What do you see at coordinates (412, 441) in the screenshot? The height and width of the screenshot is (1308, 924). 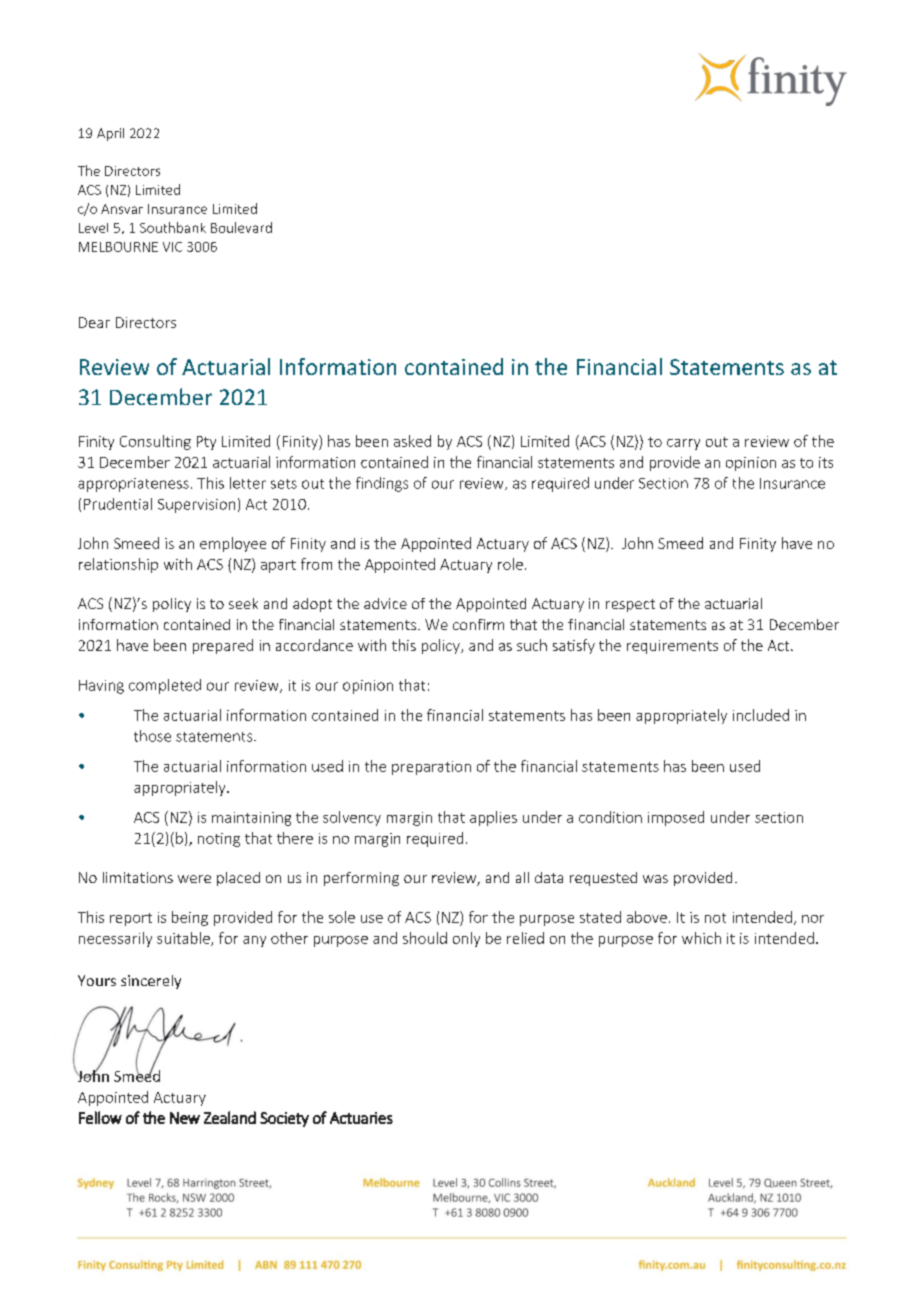 I see `asked` at bounding box center [412, 441].
